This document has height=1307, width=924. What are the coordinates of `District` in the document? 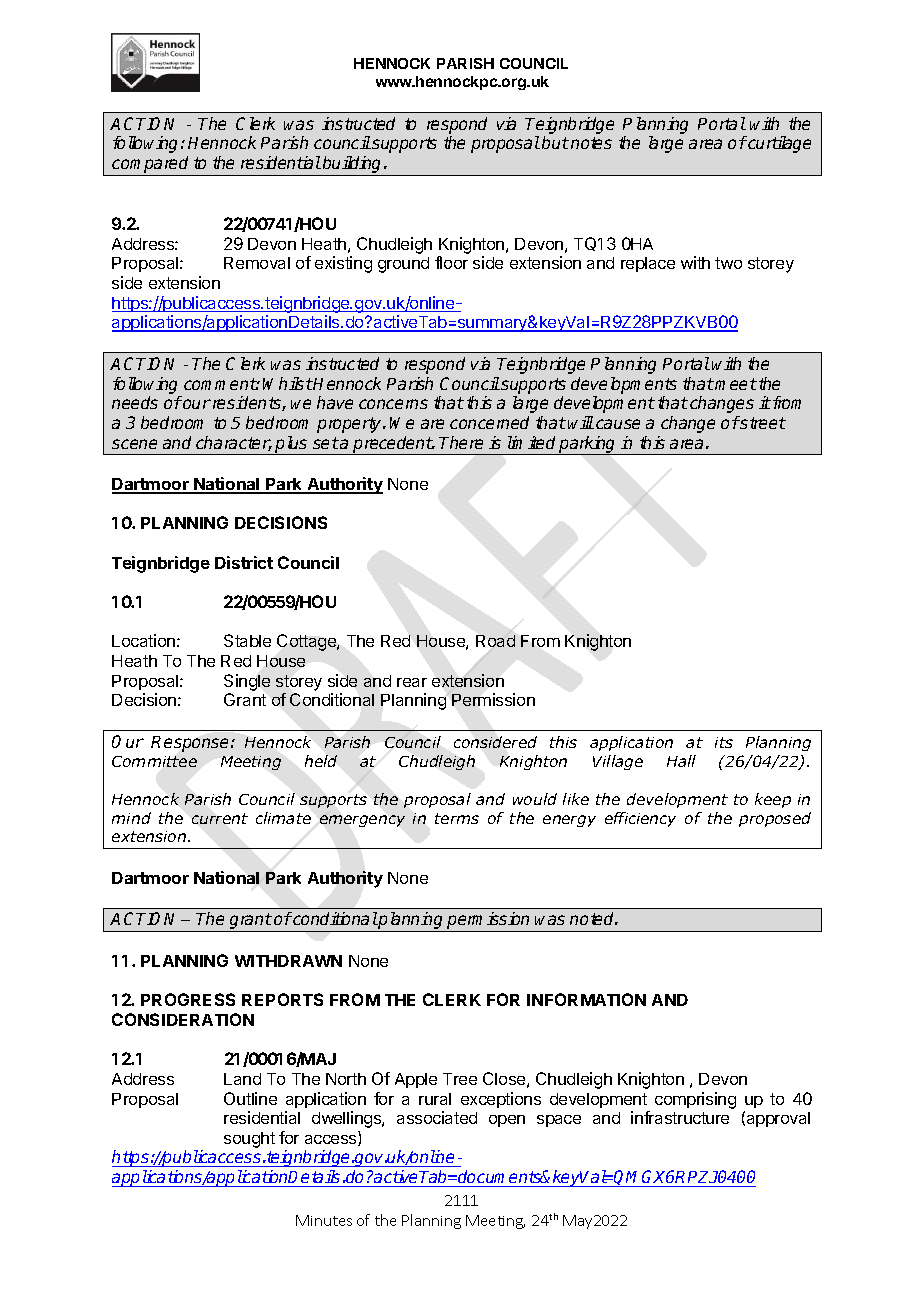 It's located at (244, 562).
